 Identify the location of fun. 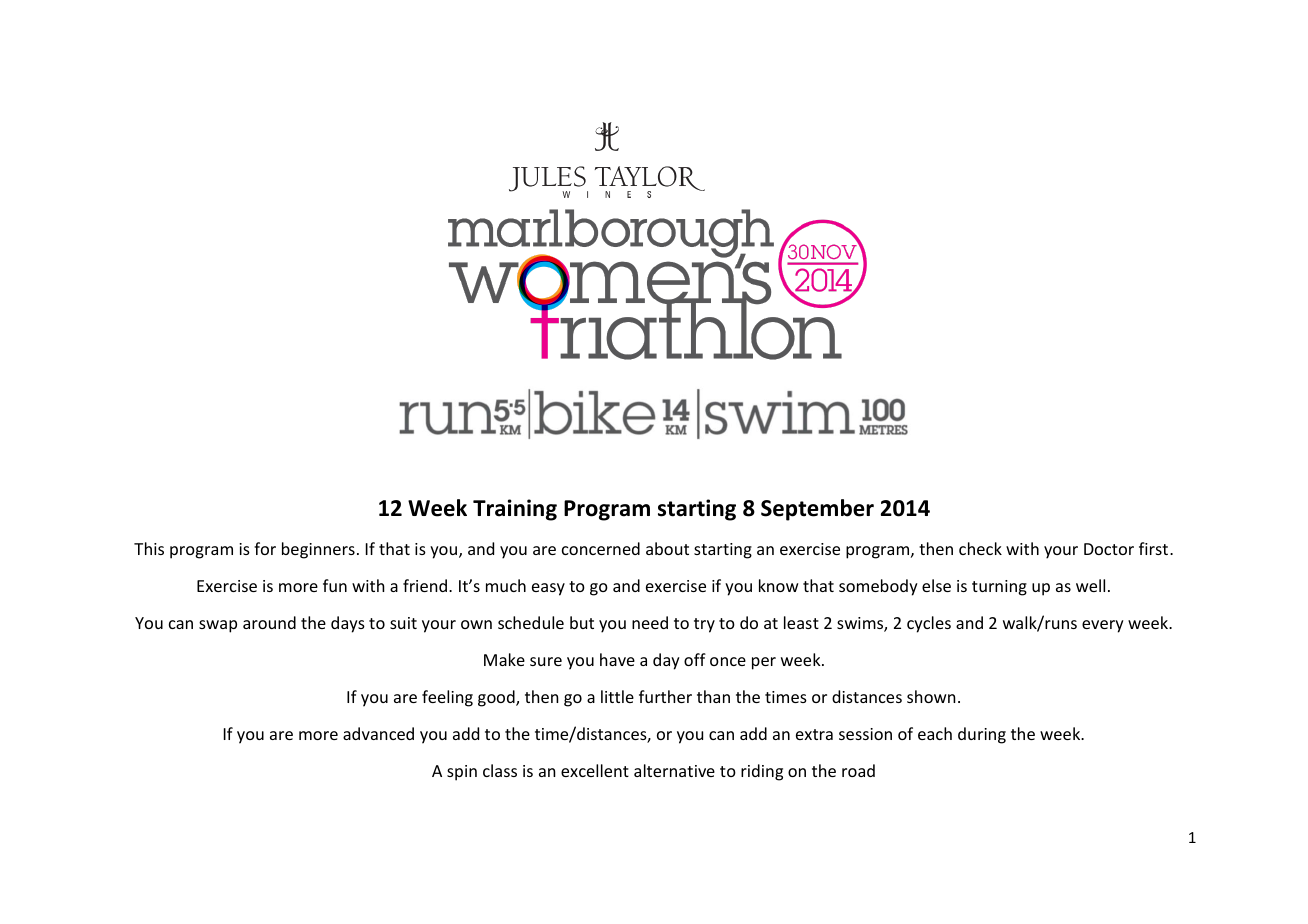
(335, 585).
